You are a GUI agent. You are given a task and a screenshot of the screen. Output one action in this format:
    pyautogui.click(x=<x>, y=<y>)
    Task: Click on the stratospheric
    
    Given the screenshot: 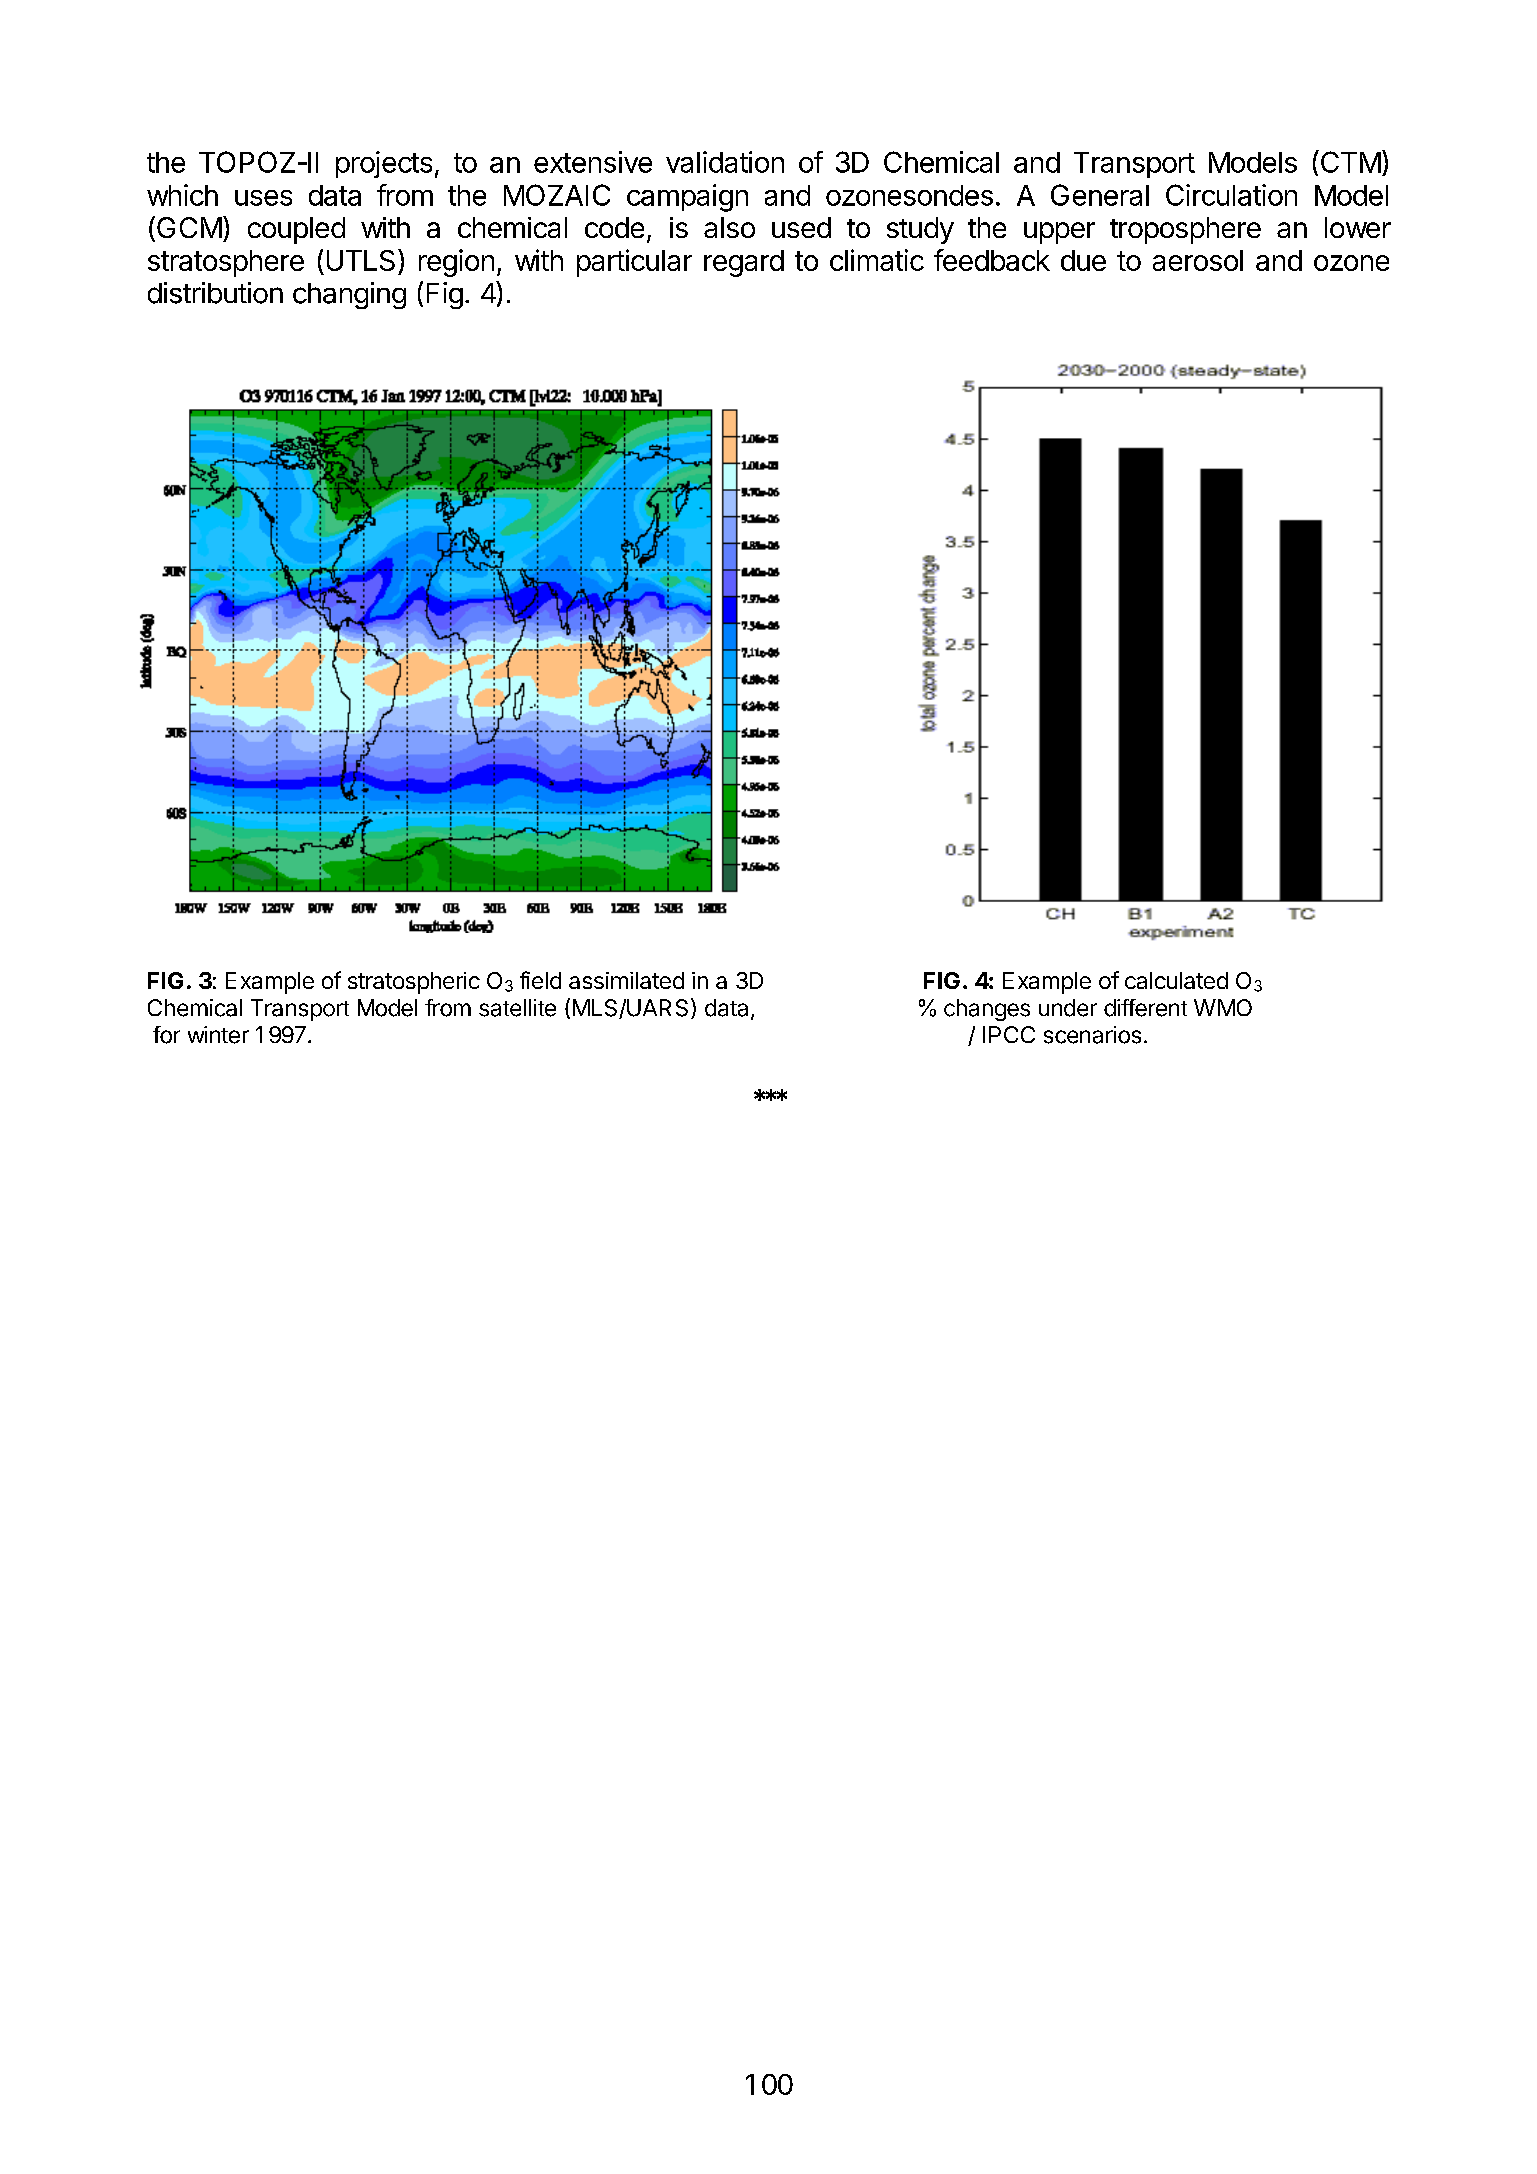 What is the action you would take?
    pyautogui.click(x=414, y=983)
